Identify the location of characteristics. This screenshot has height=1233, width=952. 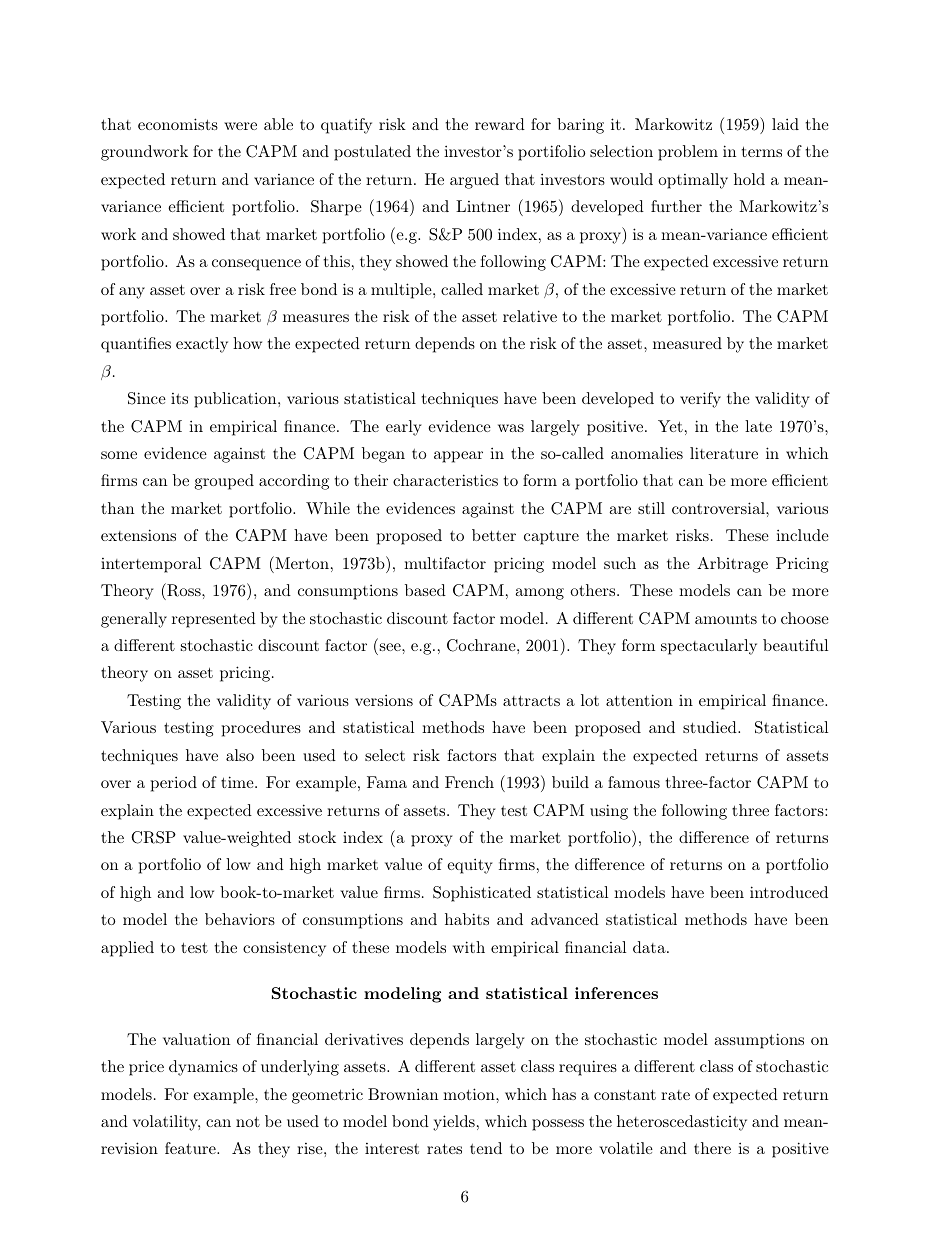
(445, 480).
